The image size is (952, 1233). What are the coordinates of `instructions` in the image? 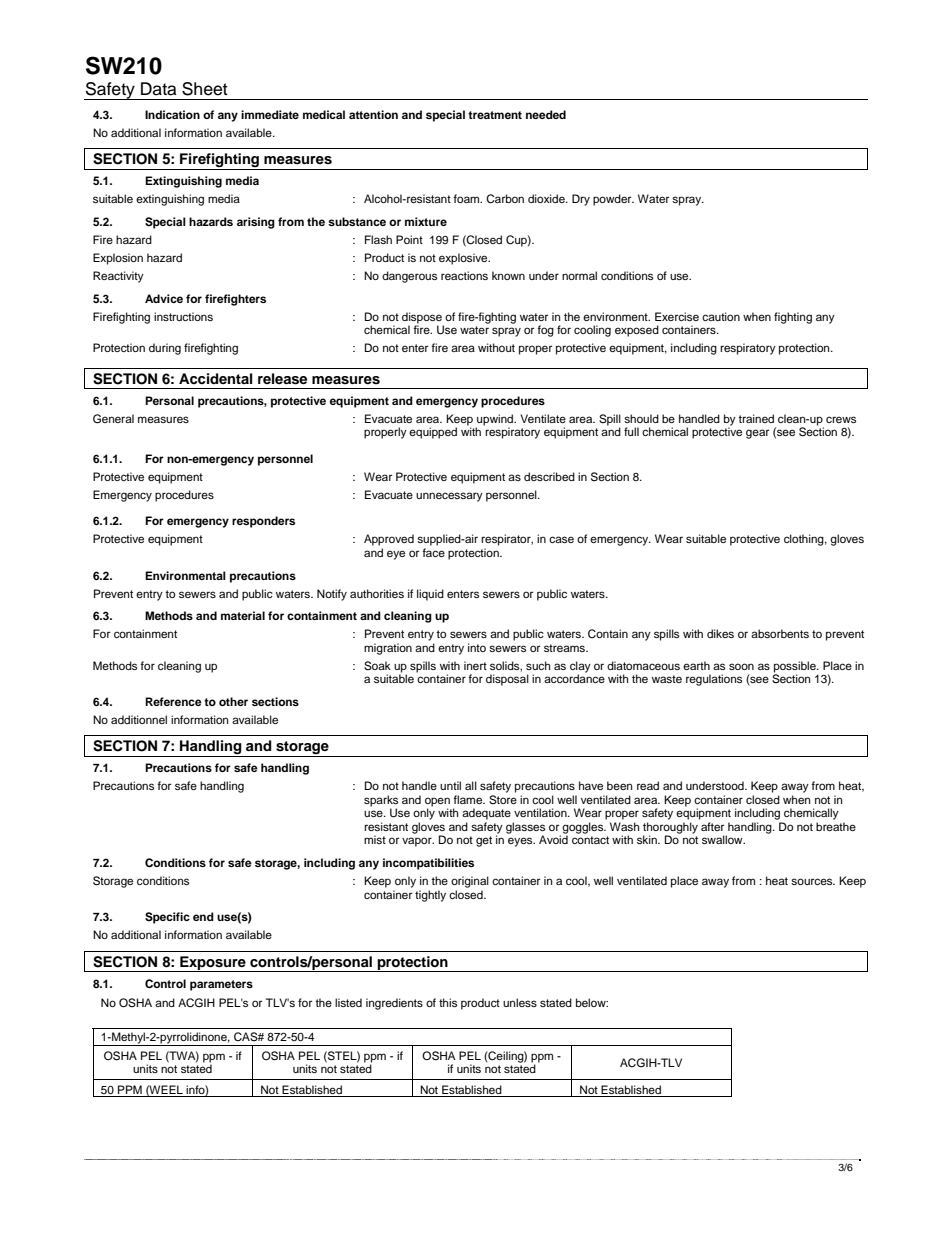 It's located at (183, 316).
